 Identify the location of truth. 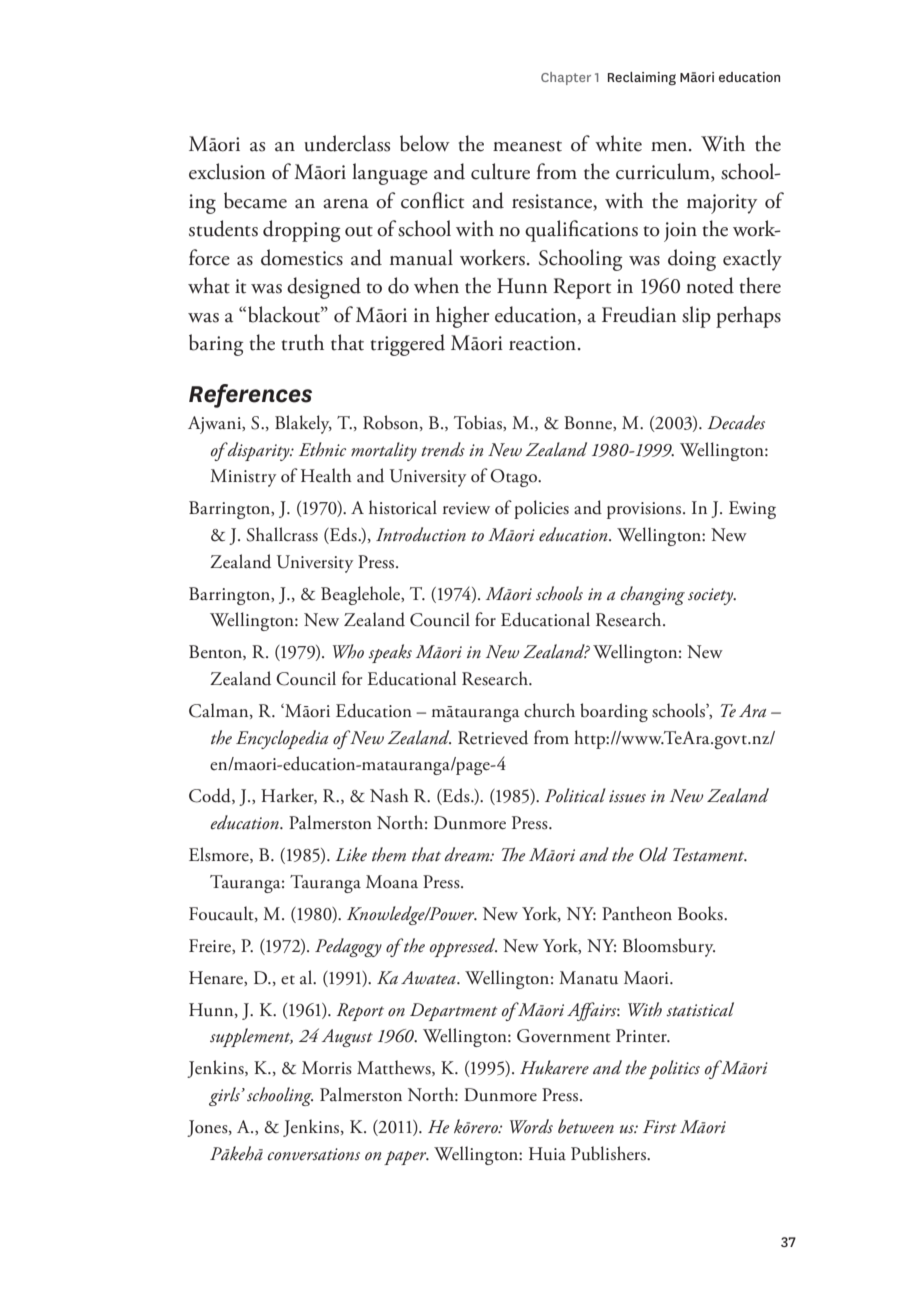
(303, 342).
